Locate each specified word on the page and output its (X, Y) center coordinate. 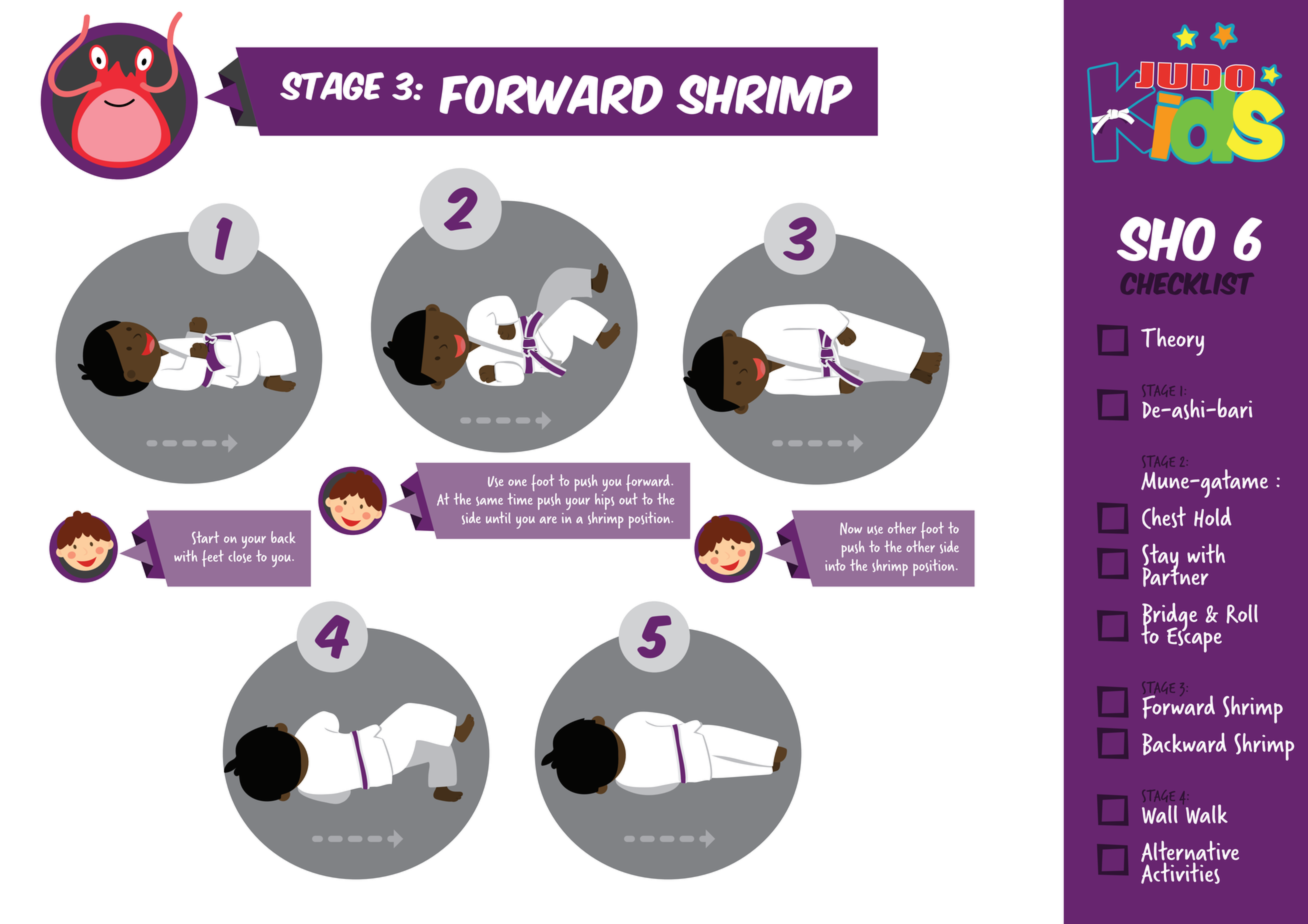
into (835, 564)
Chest (1164, 517)
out (628, 497)
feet (213, 558)
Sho (1166, 239)
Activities (1180, 872)
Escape (1194, 639)
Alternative (1190, 852)
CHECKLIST (1190, 283)
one (517, 482)
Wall (1159, 814)
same (489, 501)
